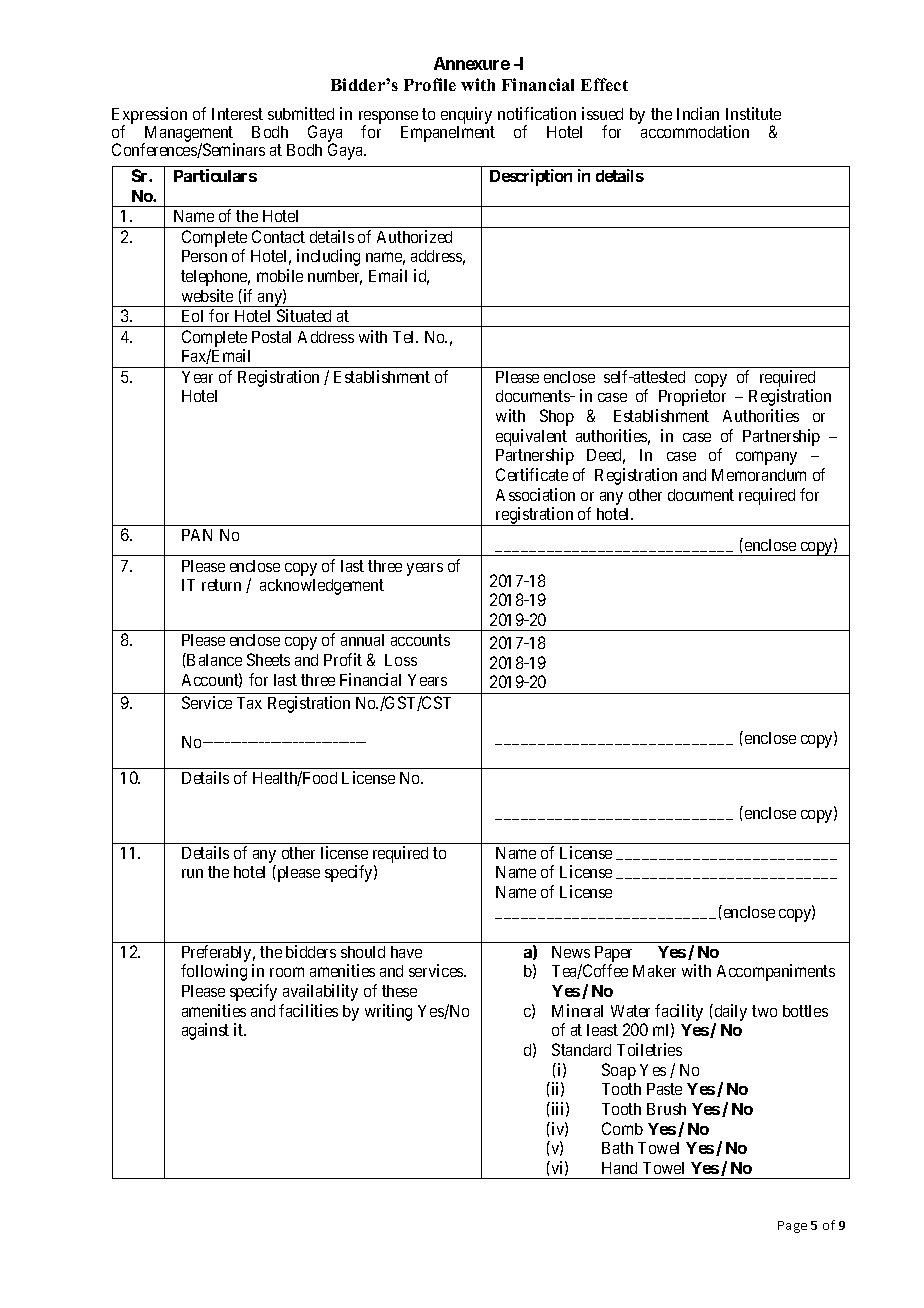 This page has width=924, height=1308. Describe the element at coordinates (221, 585) in the page. I see `return` at that location.
